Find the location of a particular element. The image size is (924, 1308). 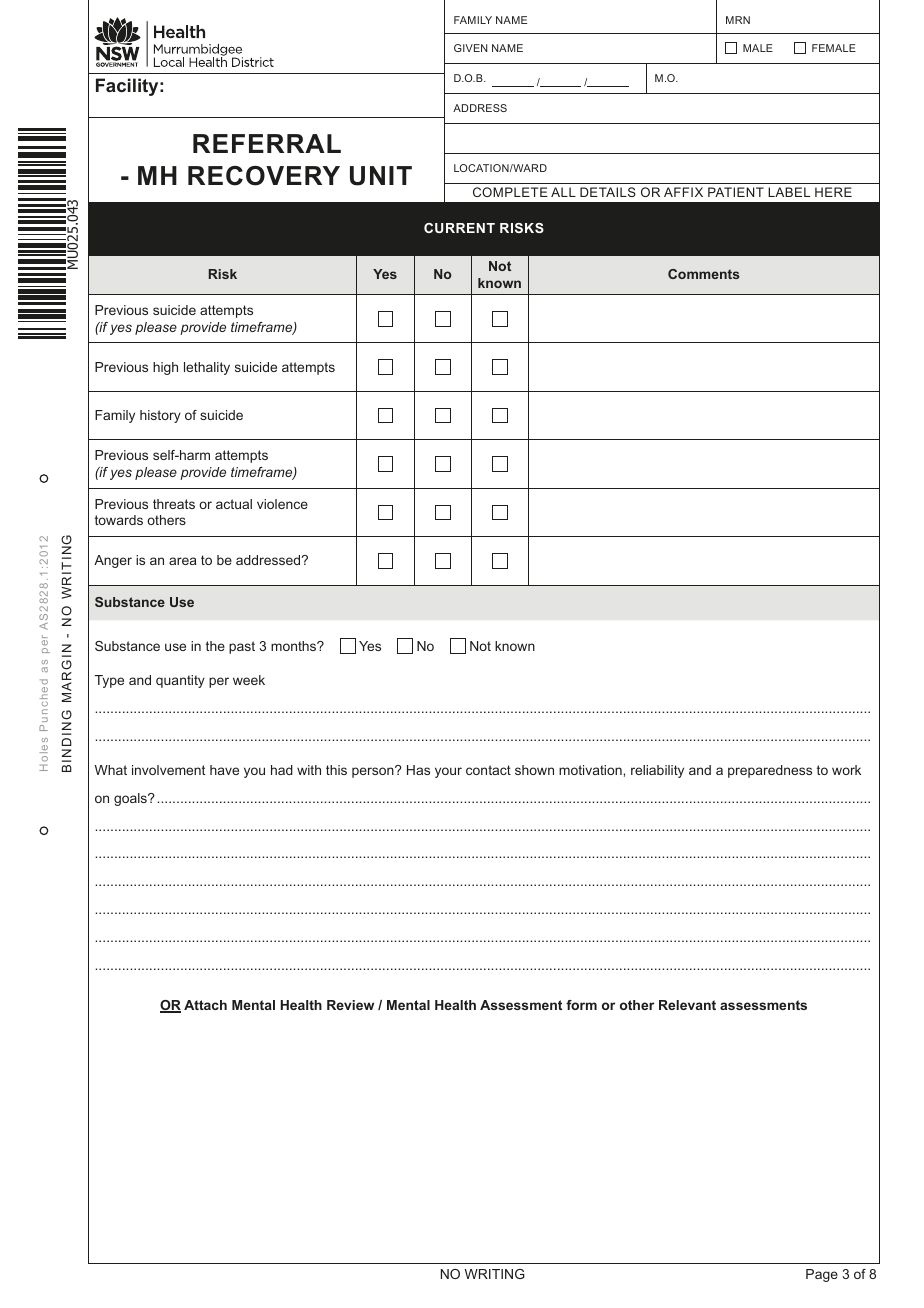

Comments is located at coordinates (704, 274).
